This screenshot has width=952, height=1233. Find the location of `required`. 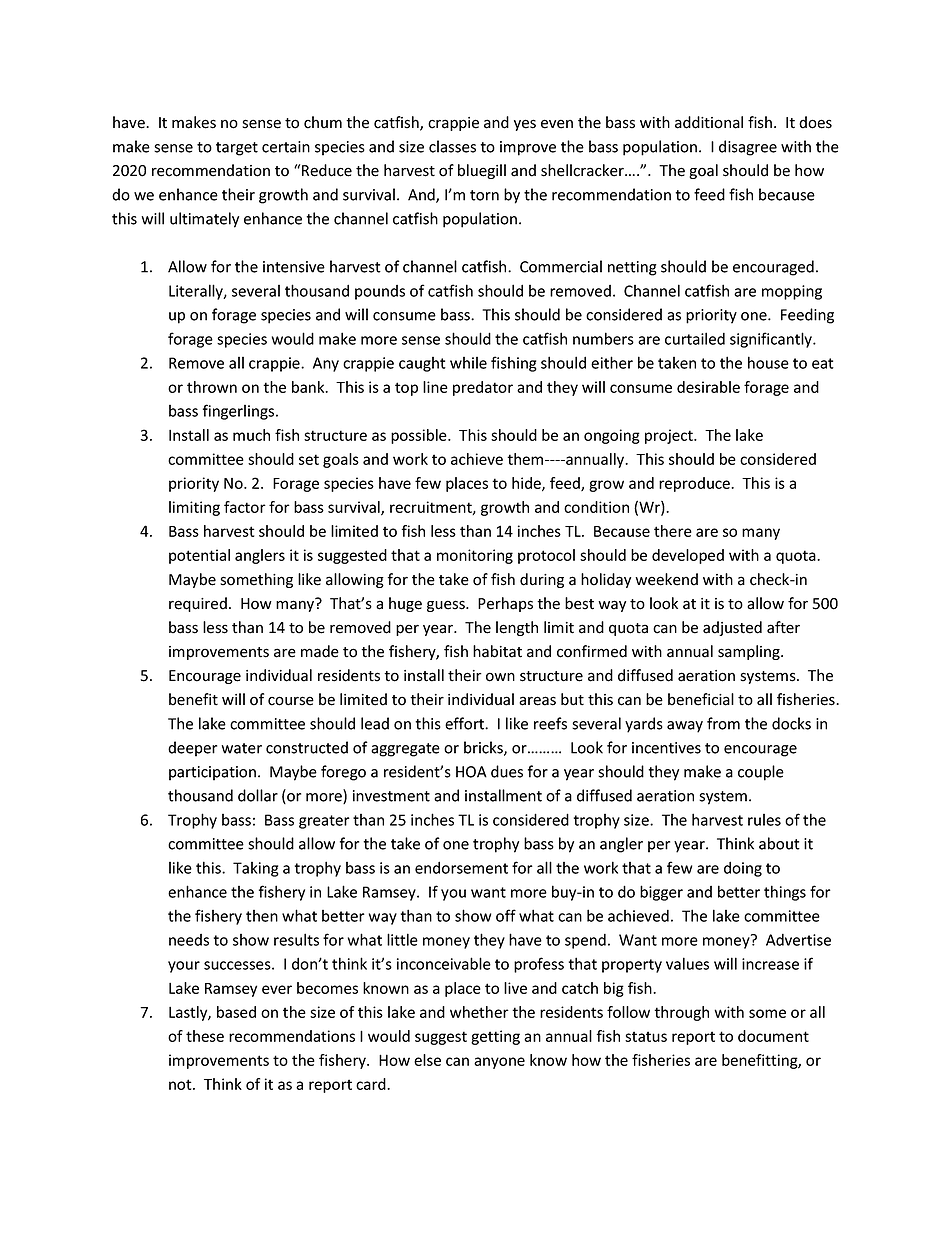

required is located at coordinates (198, 604).
